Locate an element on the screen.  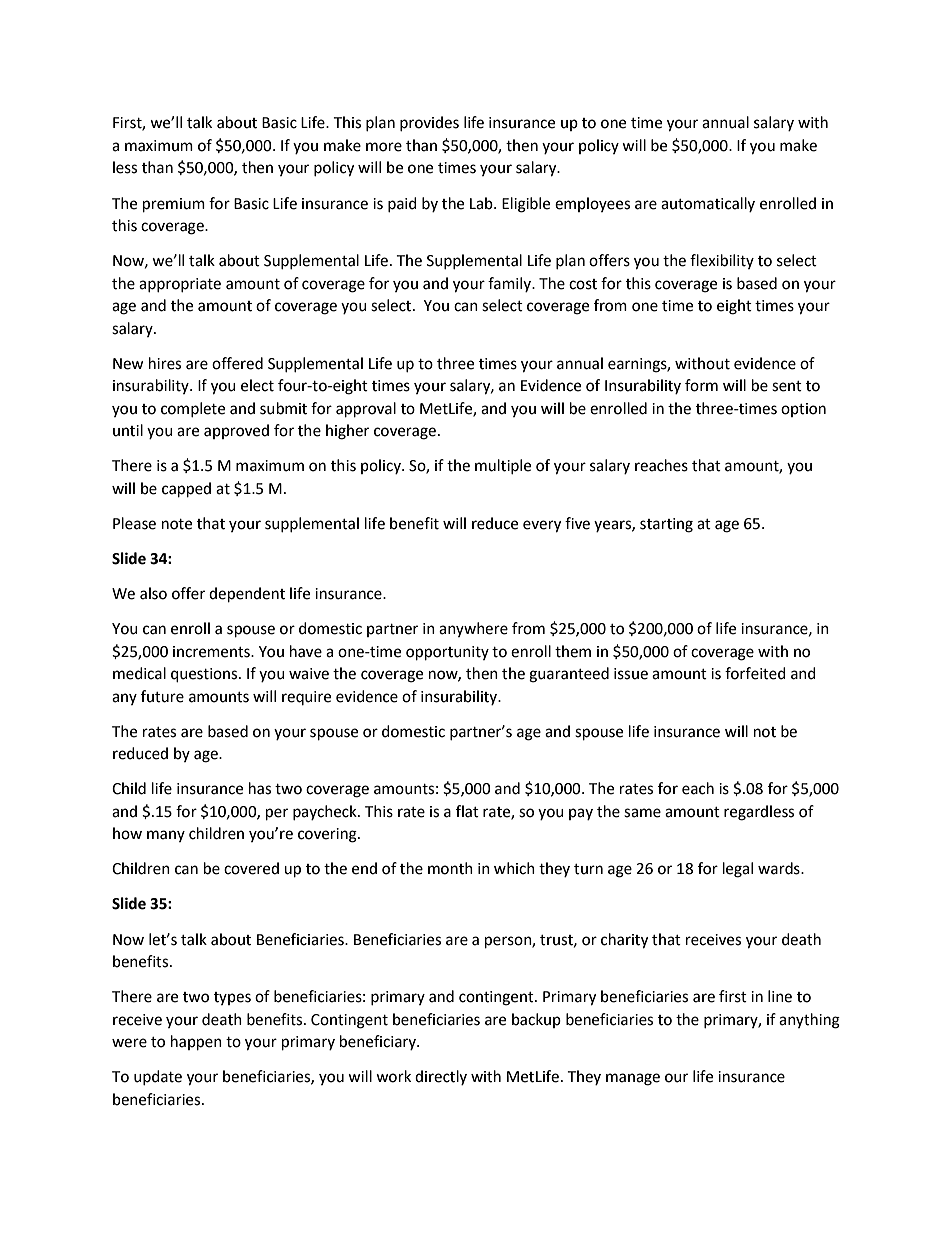
family is located at coordinates (510, 284).
